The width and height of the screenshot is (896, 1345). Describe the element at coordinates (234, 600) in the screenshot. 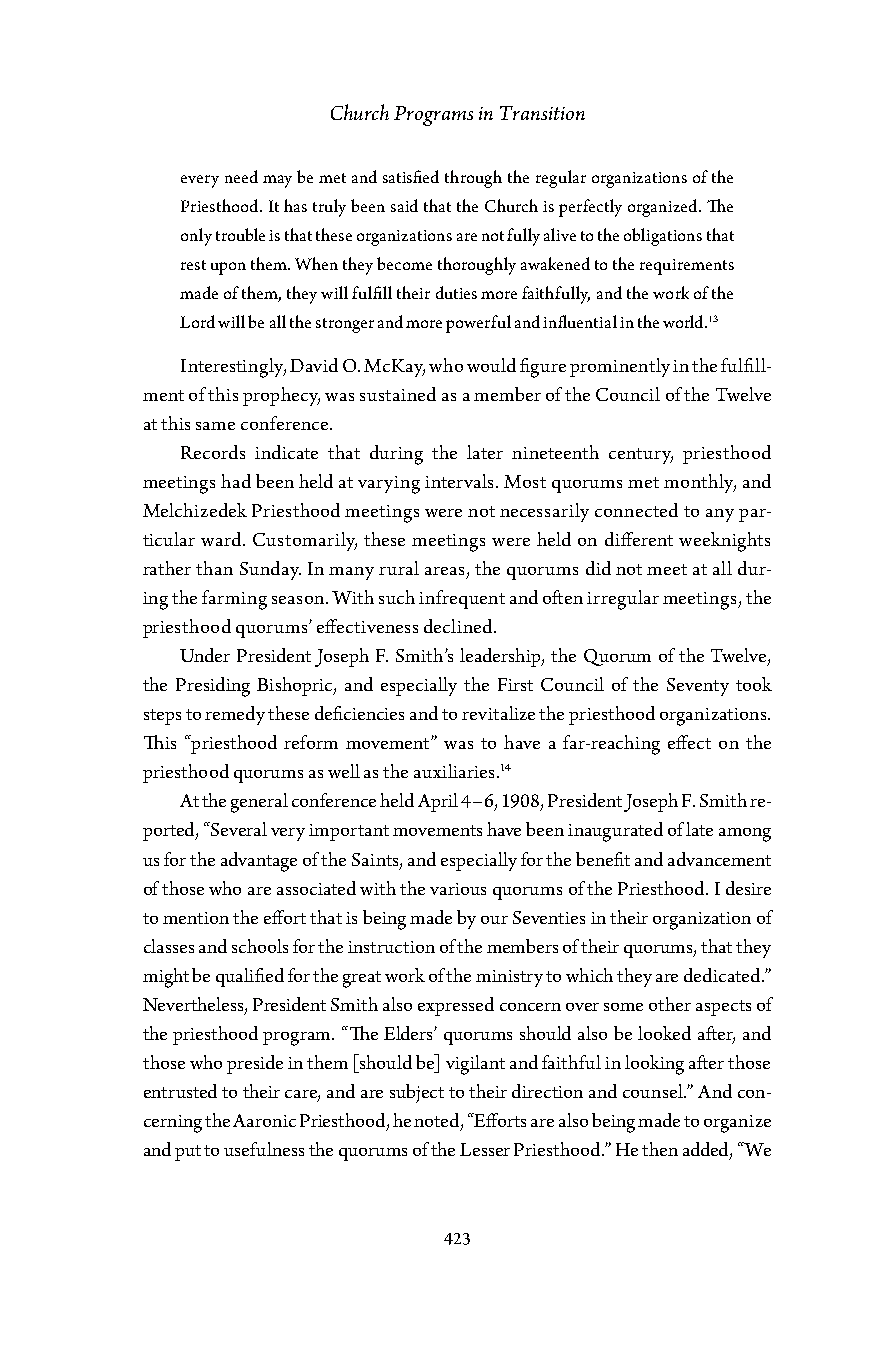

I see `farming` at that location.
